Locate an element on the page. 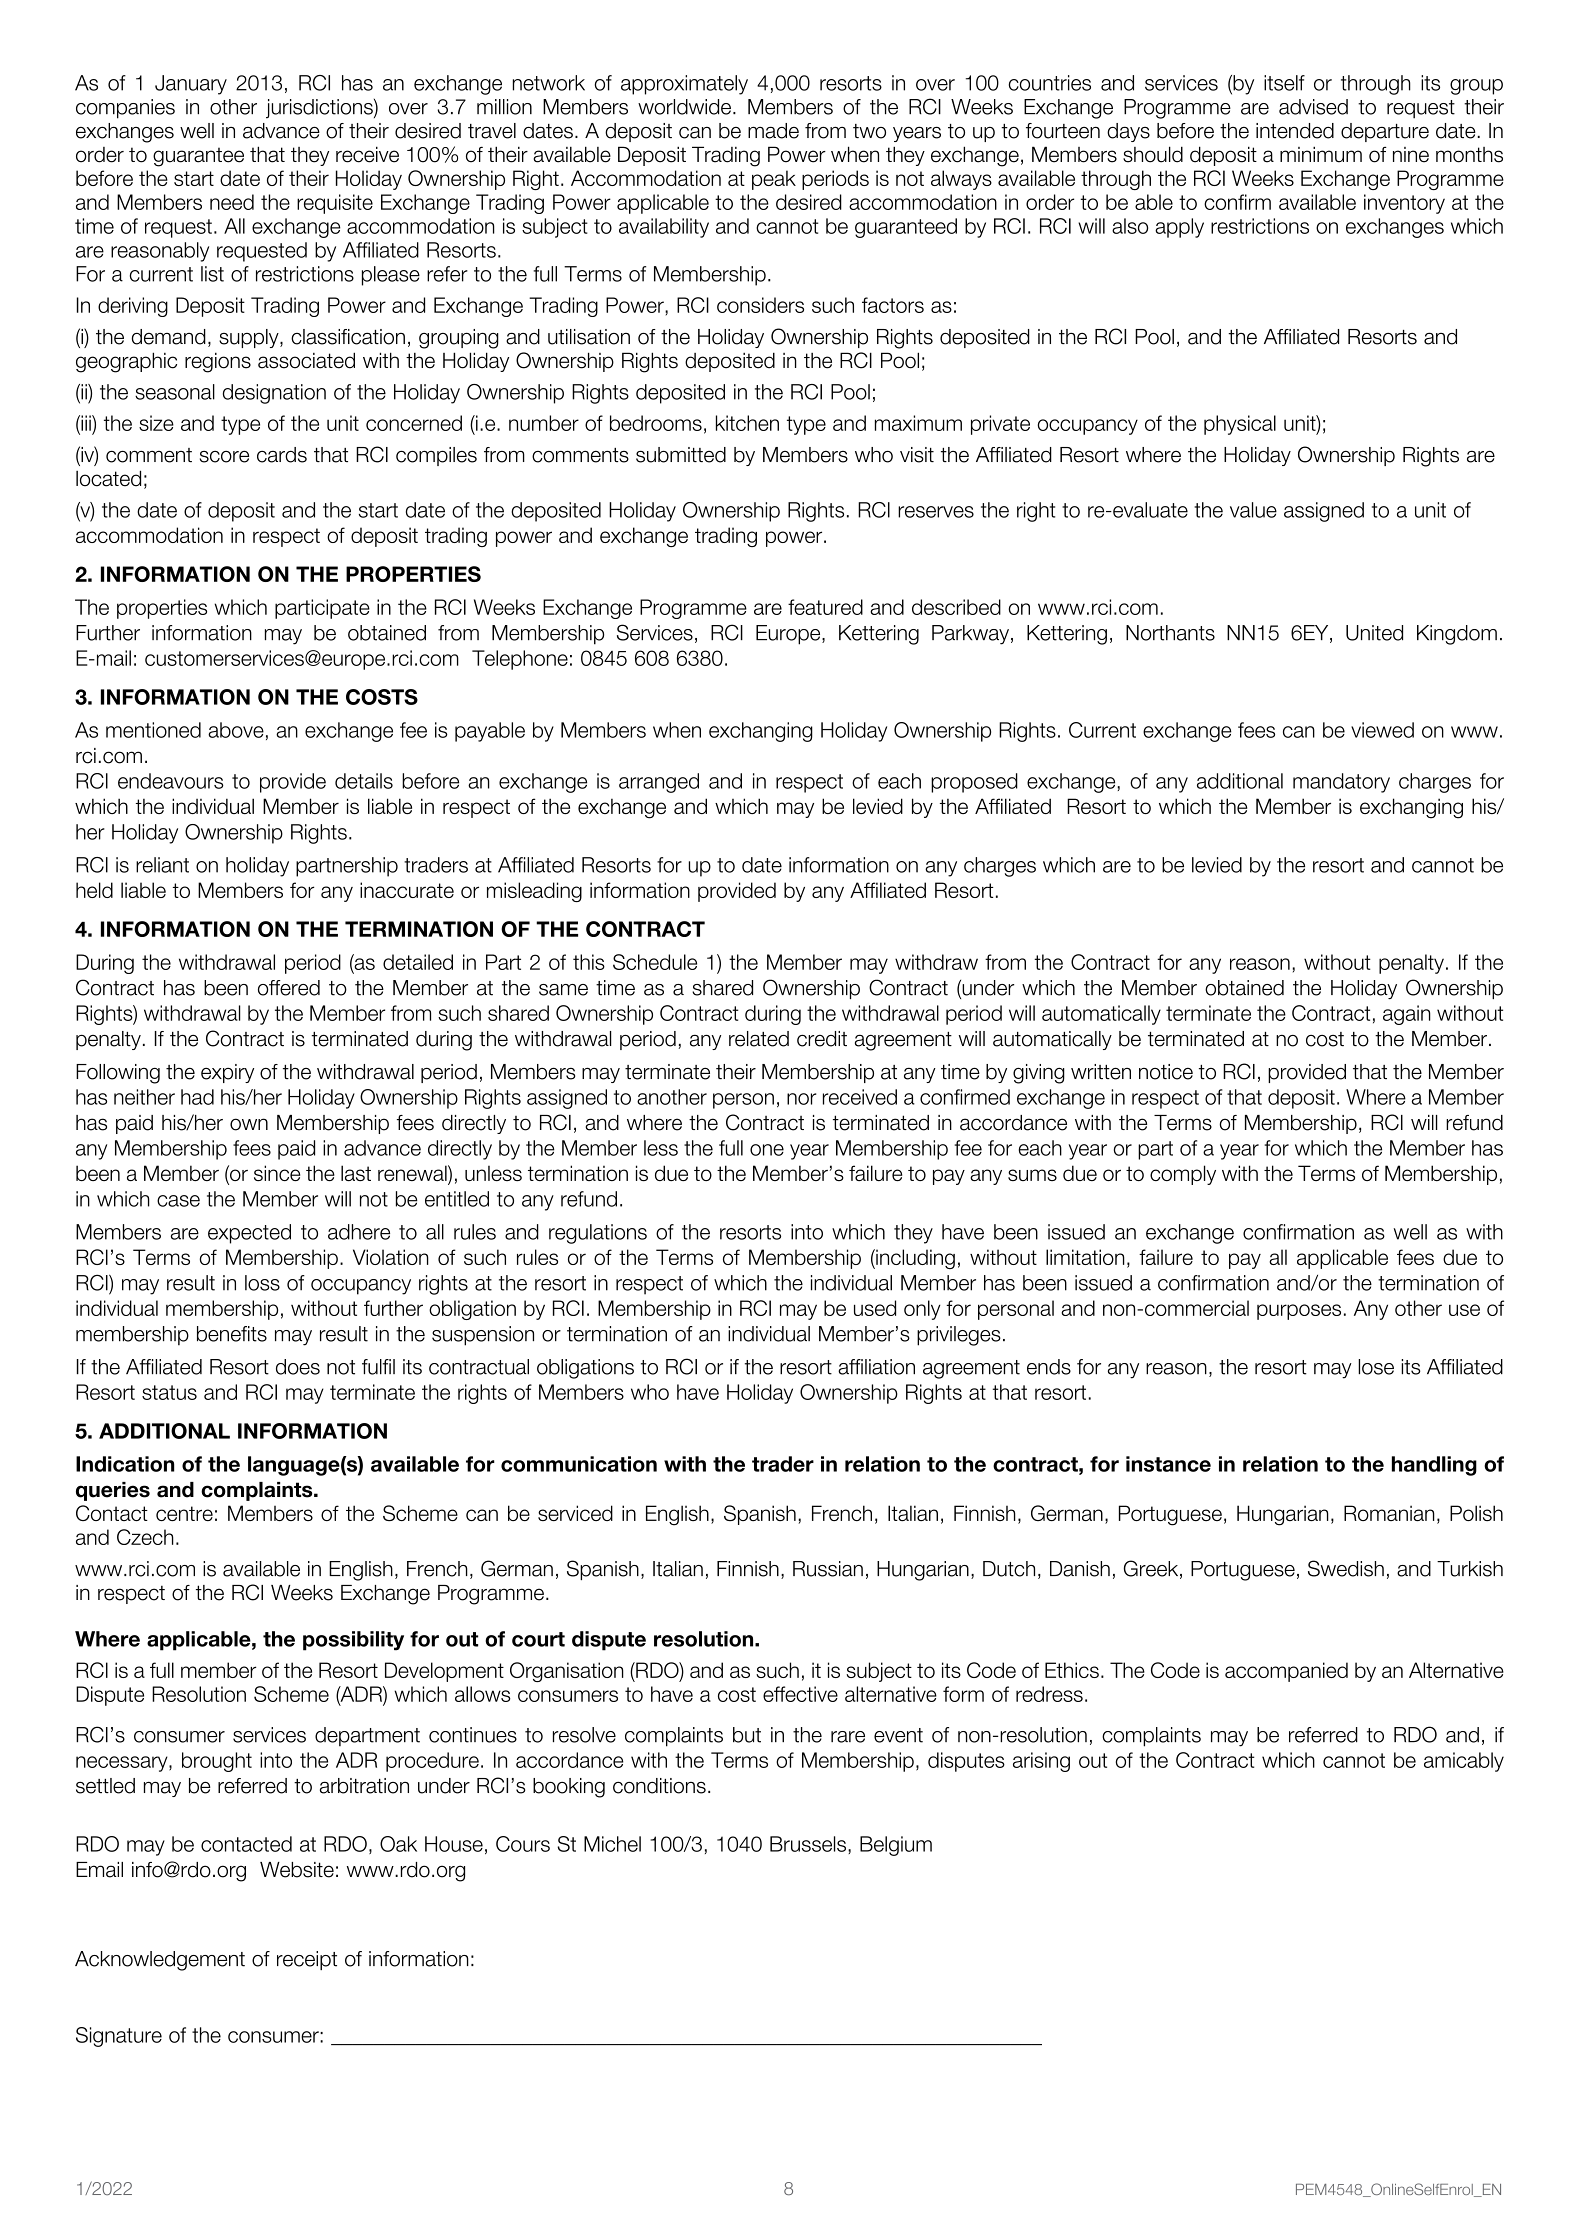 Image resolution: width=1579 pixels, height=2233 pixels. expiry is located at coordinates (227, 1073).
